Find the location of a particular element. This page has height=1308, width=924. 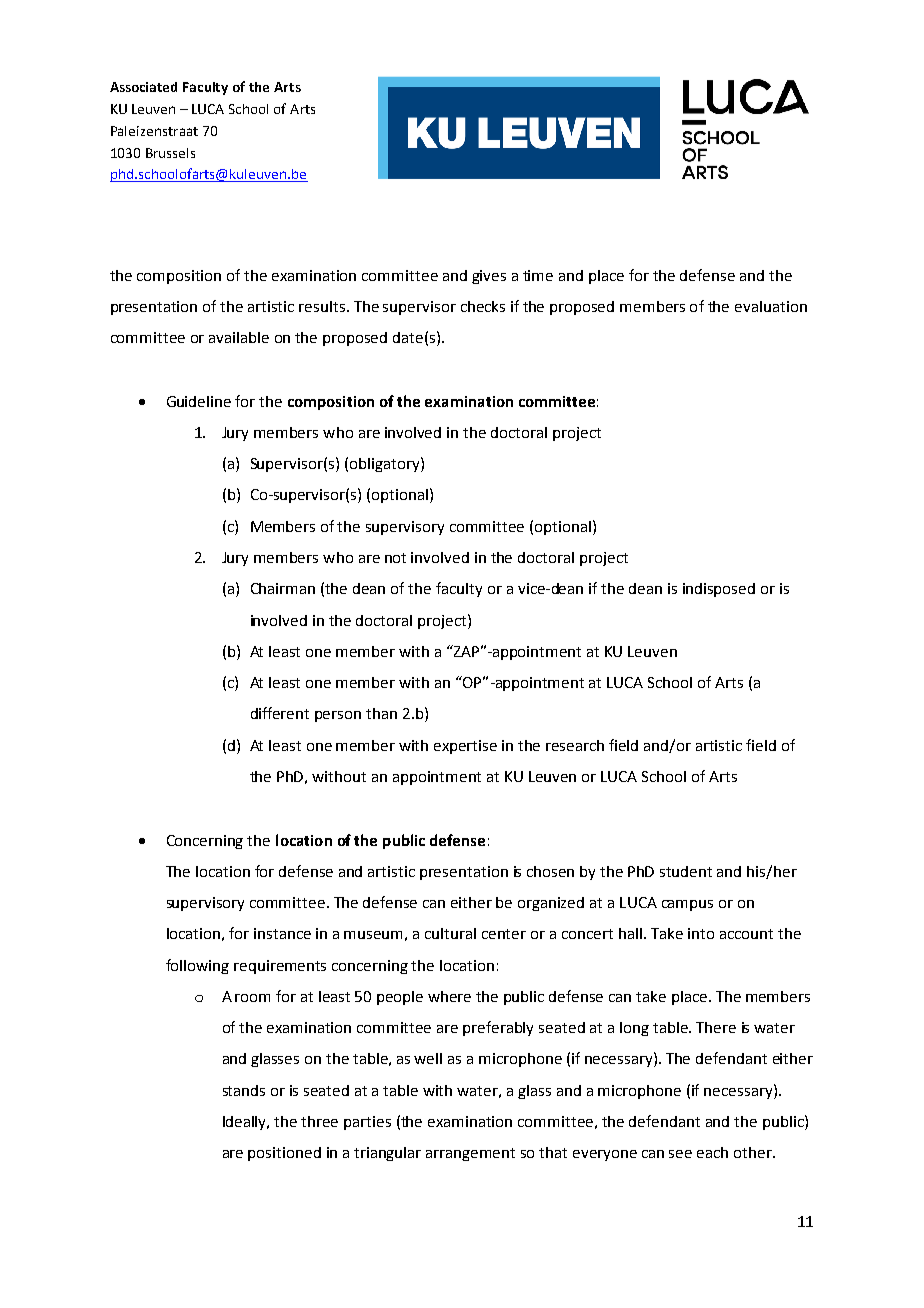

gives is located at coordinates (489, 277).
